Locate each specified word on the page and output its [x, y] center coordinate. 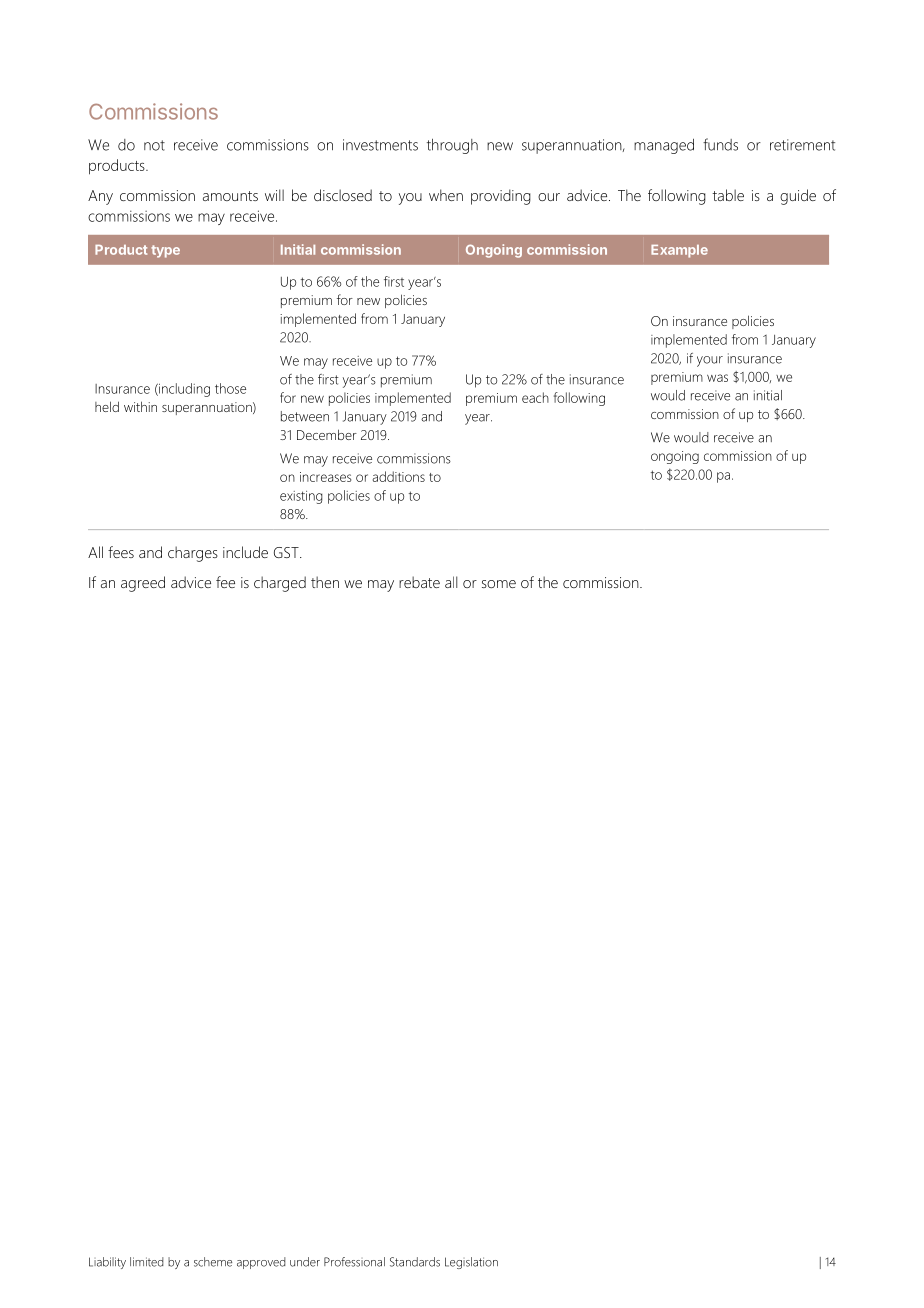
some [499, 584]
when [446, 195]
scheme [213, 1262]
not [154, 145]
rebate [419, 582]
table [728, 195]
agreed [143, 584]
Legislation [471, 1263]
